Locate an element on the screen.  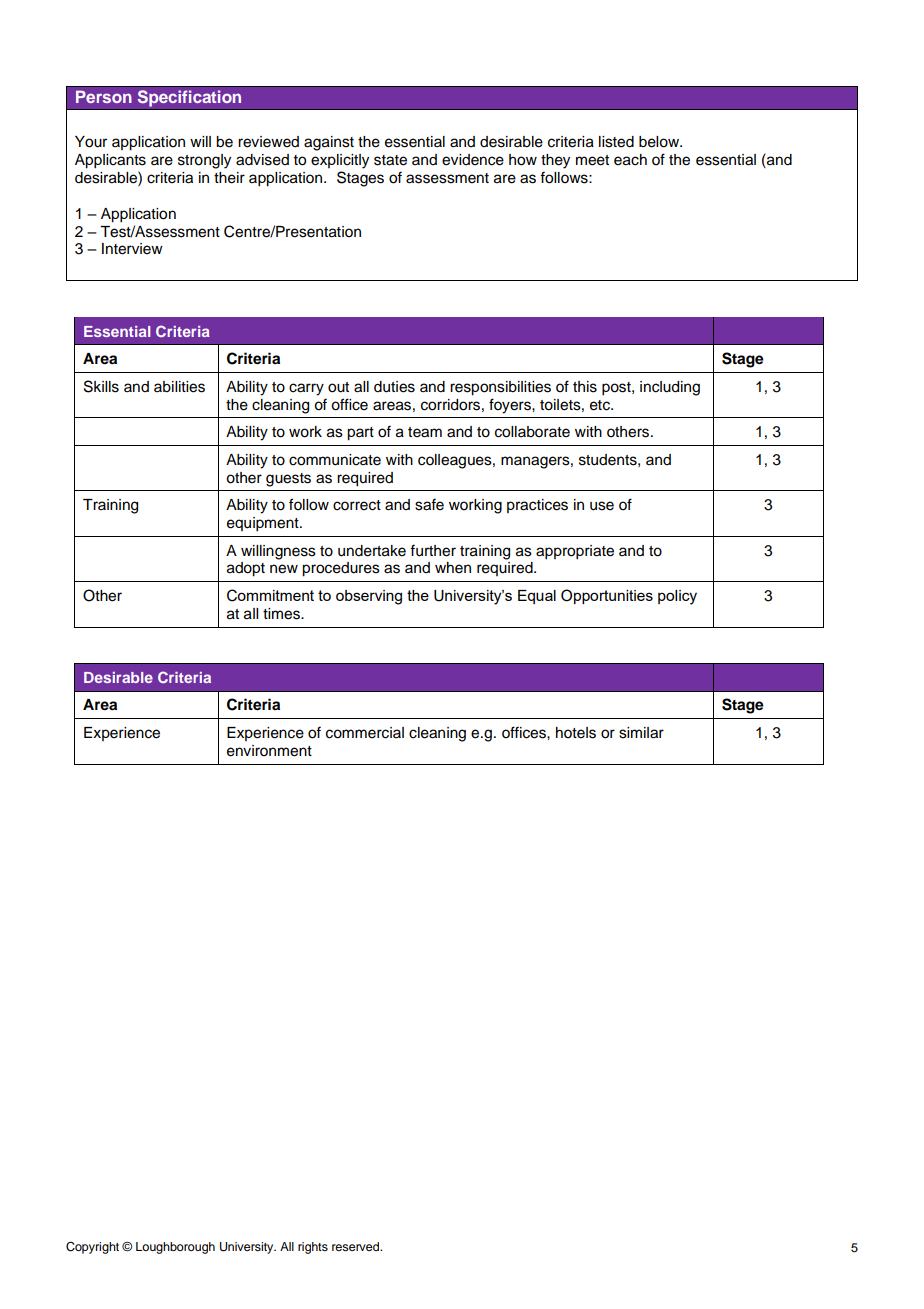
Commitment is located at coordinates (270, 595).
